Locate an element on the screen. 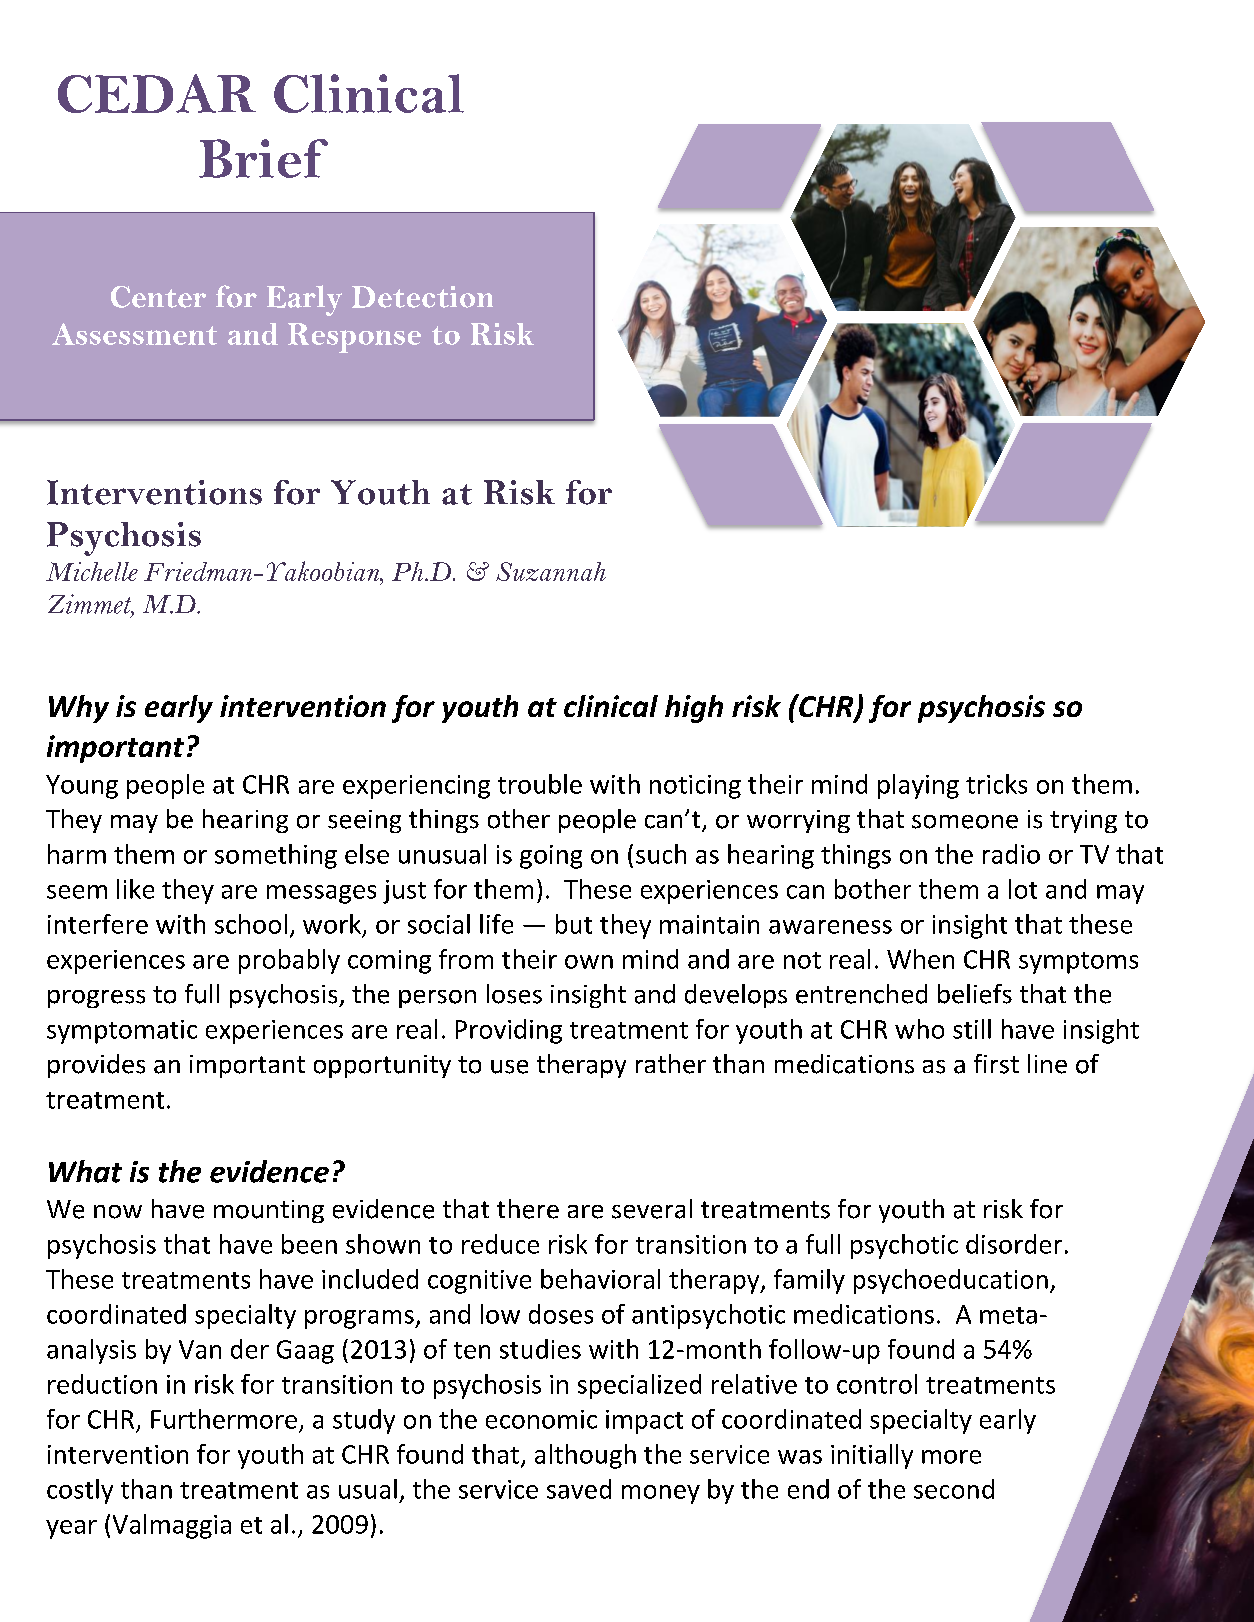 This screenshot has width=1254, height=1622. Brief is located at coordinates (263, 158).
